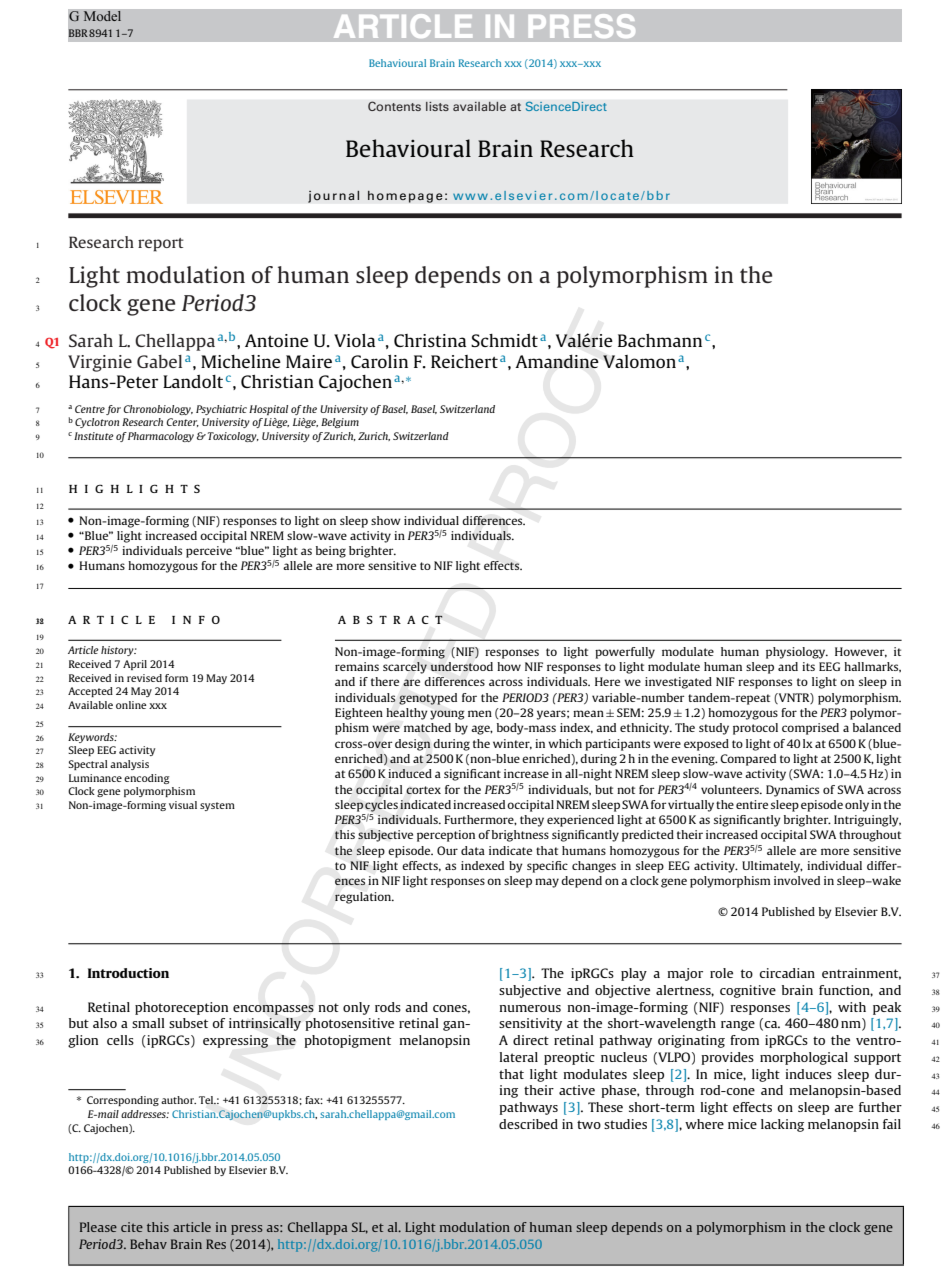  Describe the element at coordinates (528, 1124) in the page. I see `described` at that location.
